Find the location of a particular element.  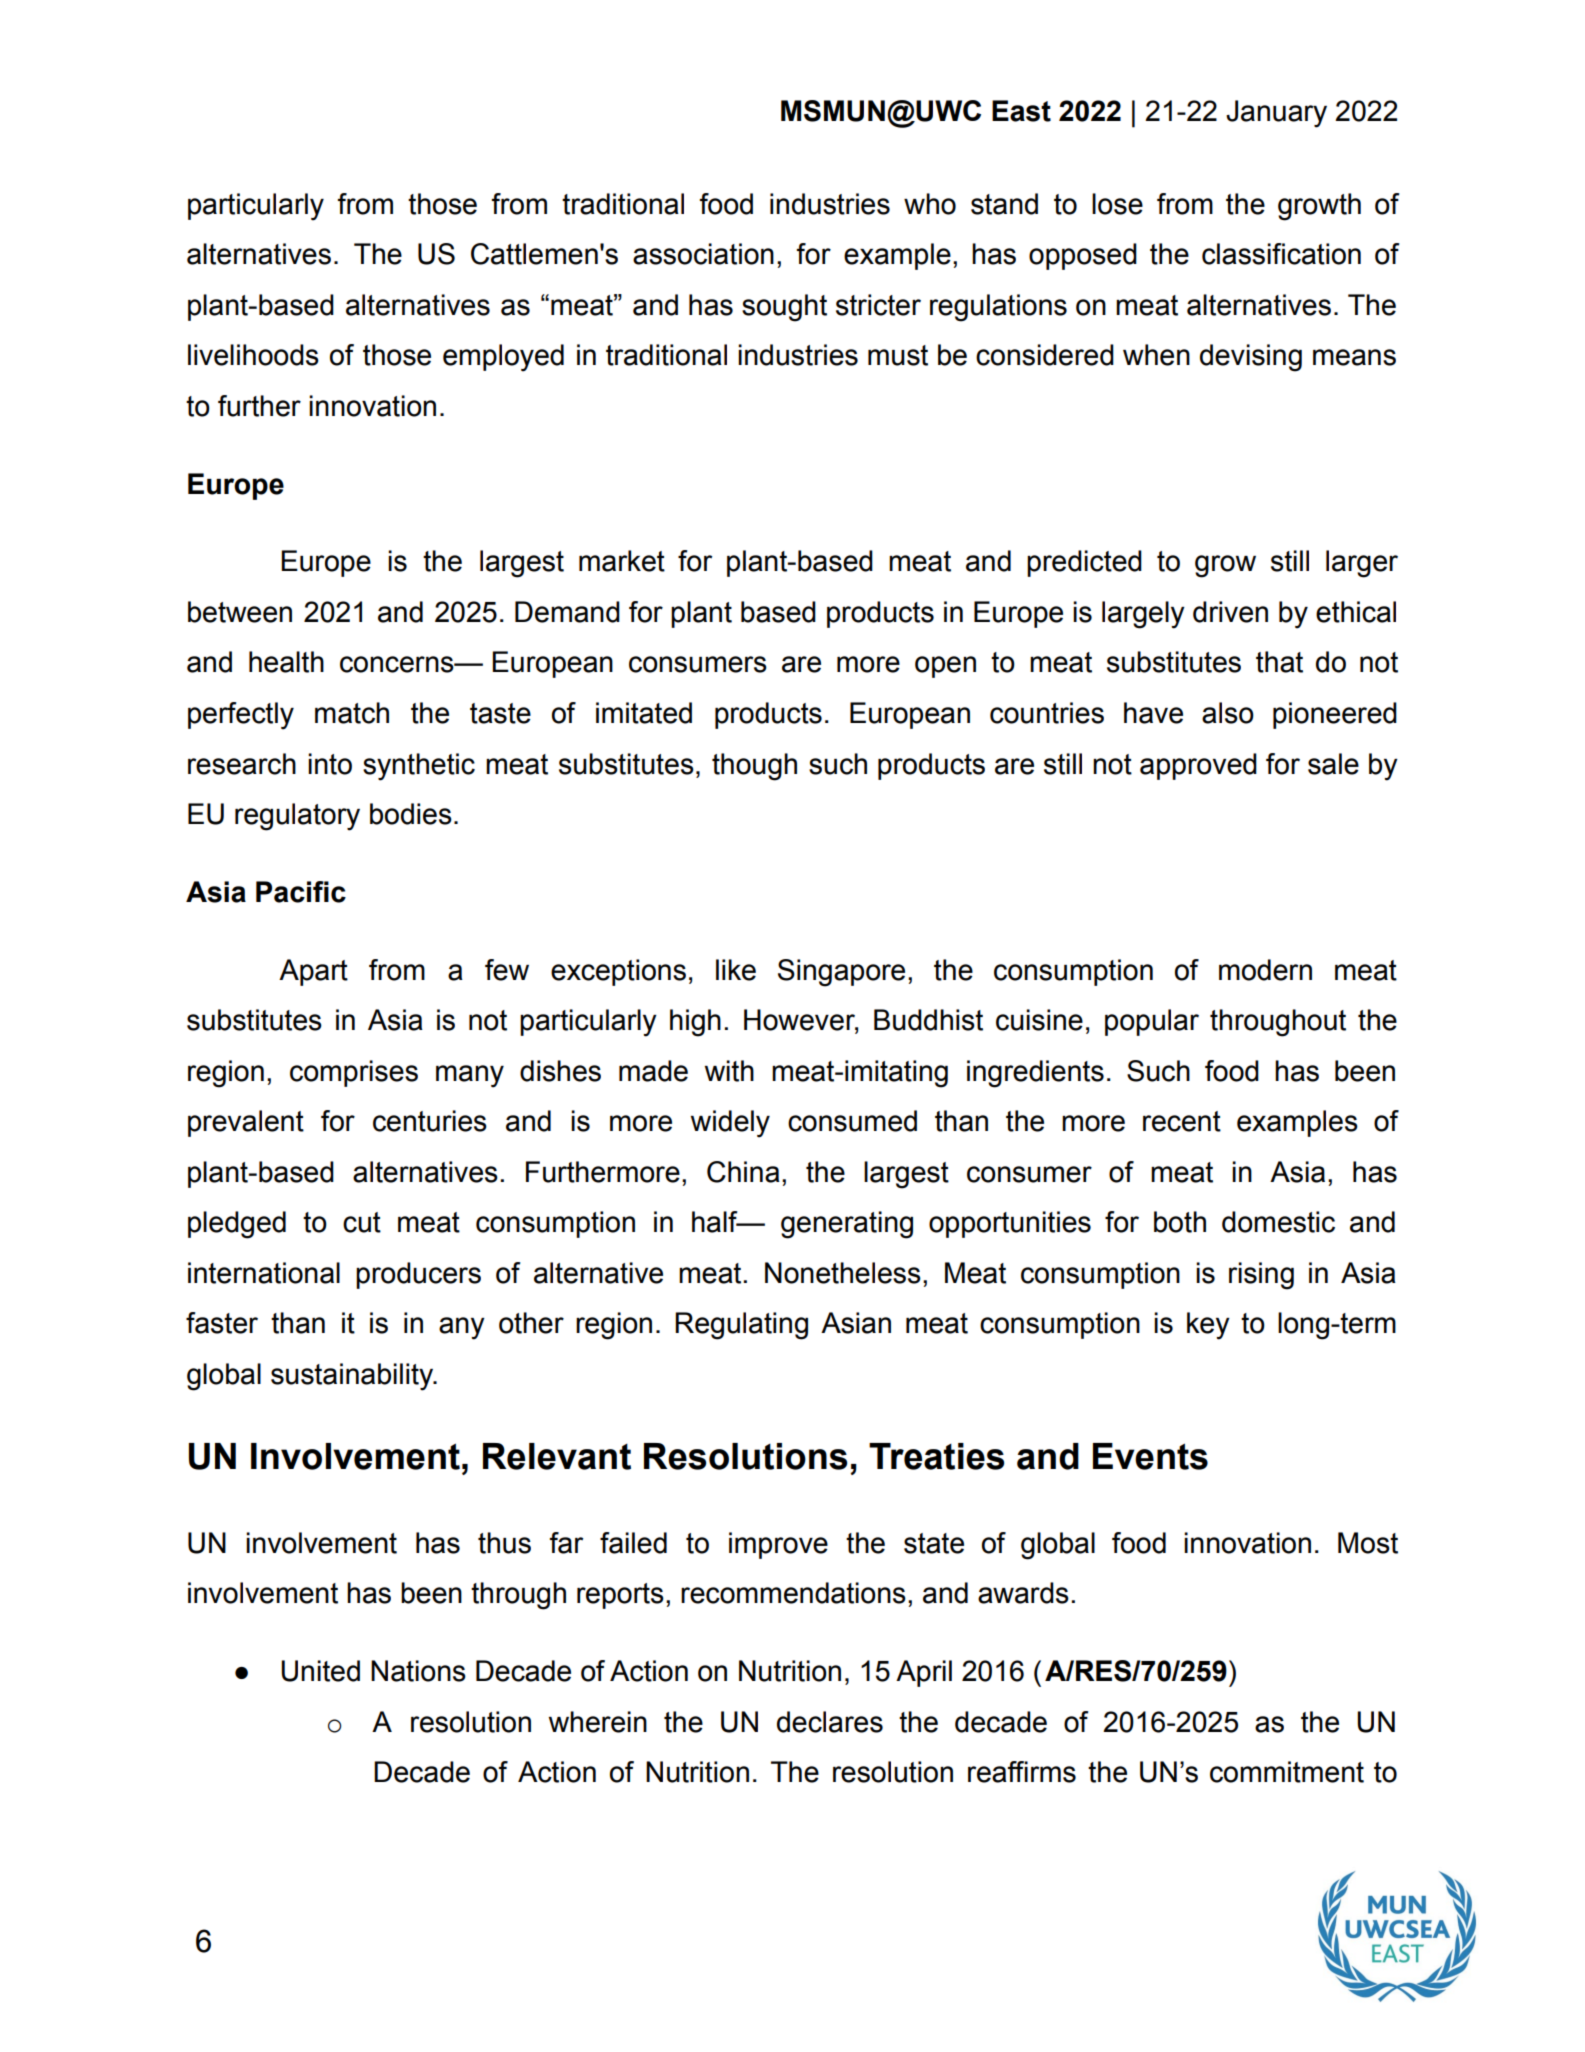

sustainability is located at coordinates (353, 1377).
